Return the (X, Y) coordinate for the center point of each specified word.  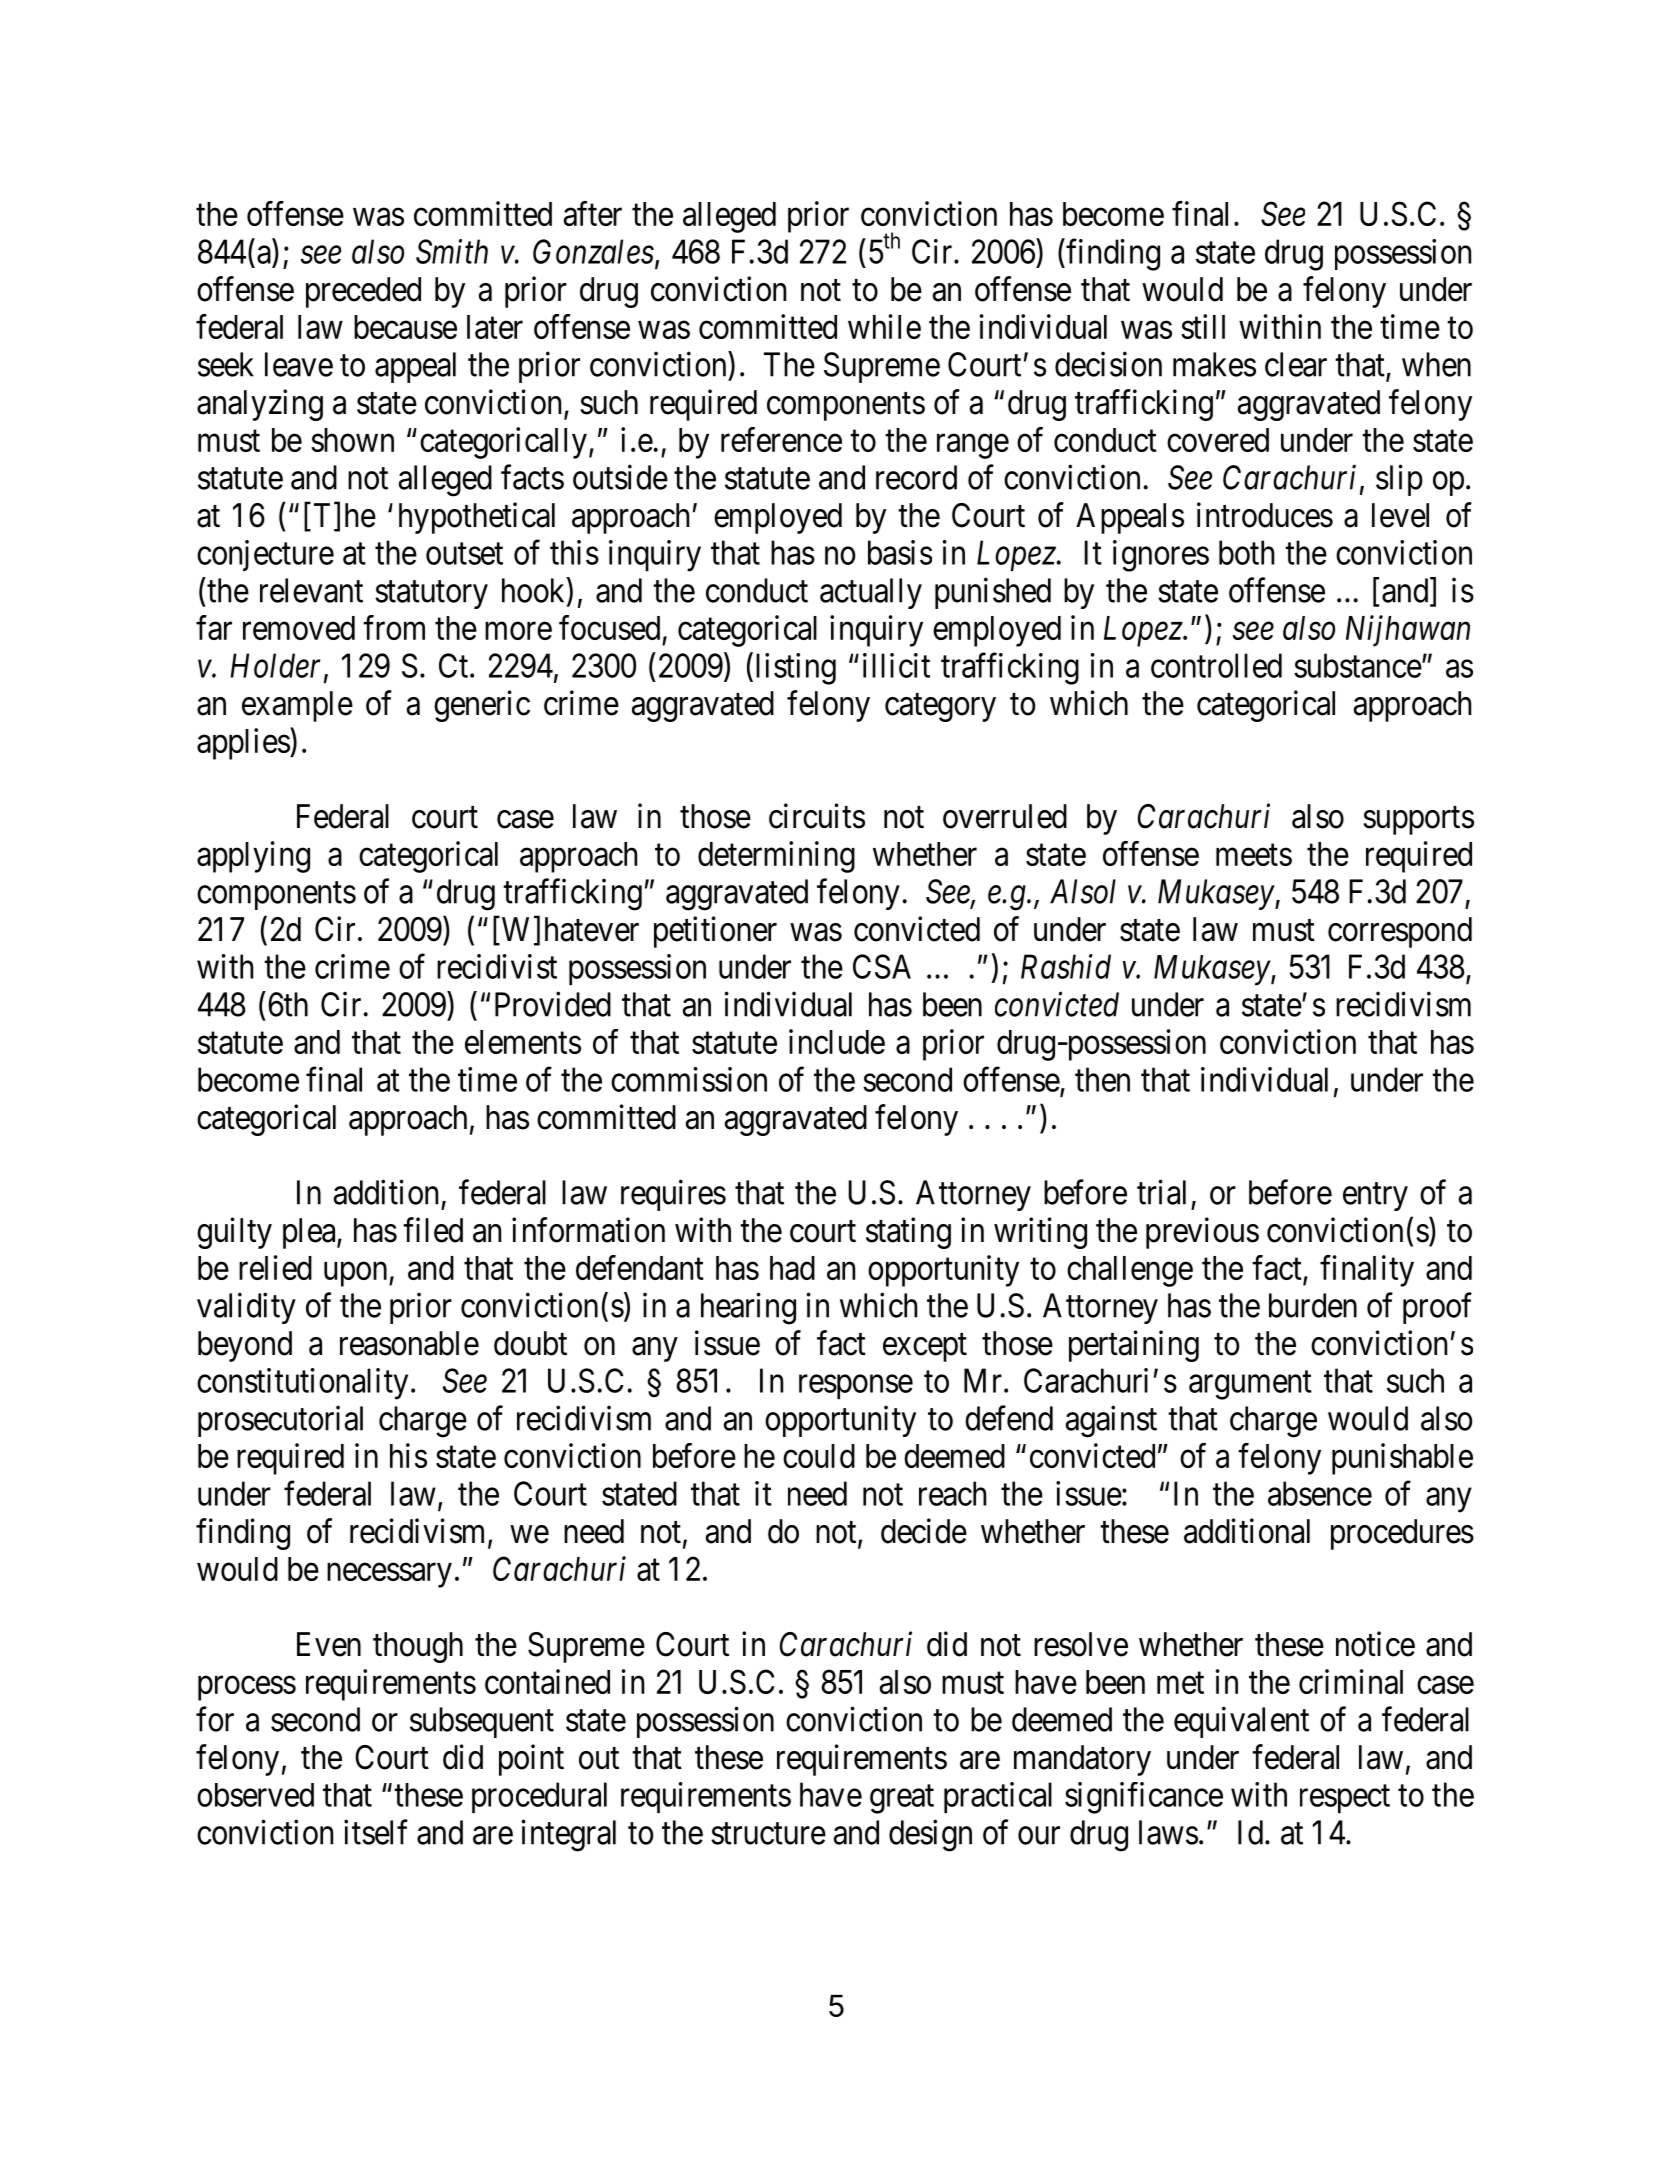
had (792, 1268)
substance (1358, 665)
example (297, 706)
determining (776, 857)
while (884, 326)
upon (357, 1274)
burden (1313, 1305)
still (1203, 326)
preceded (363, 292)
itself (376, 1832)
